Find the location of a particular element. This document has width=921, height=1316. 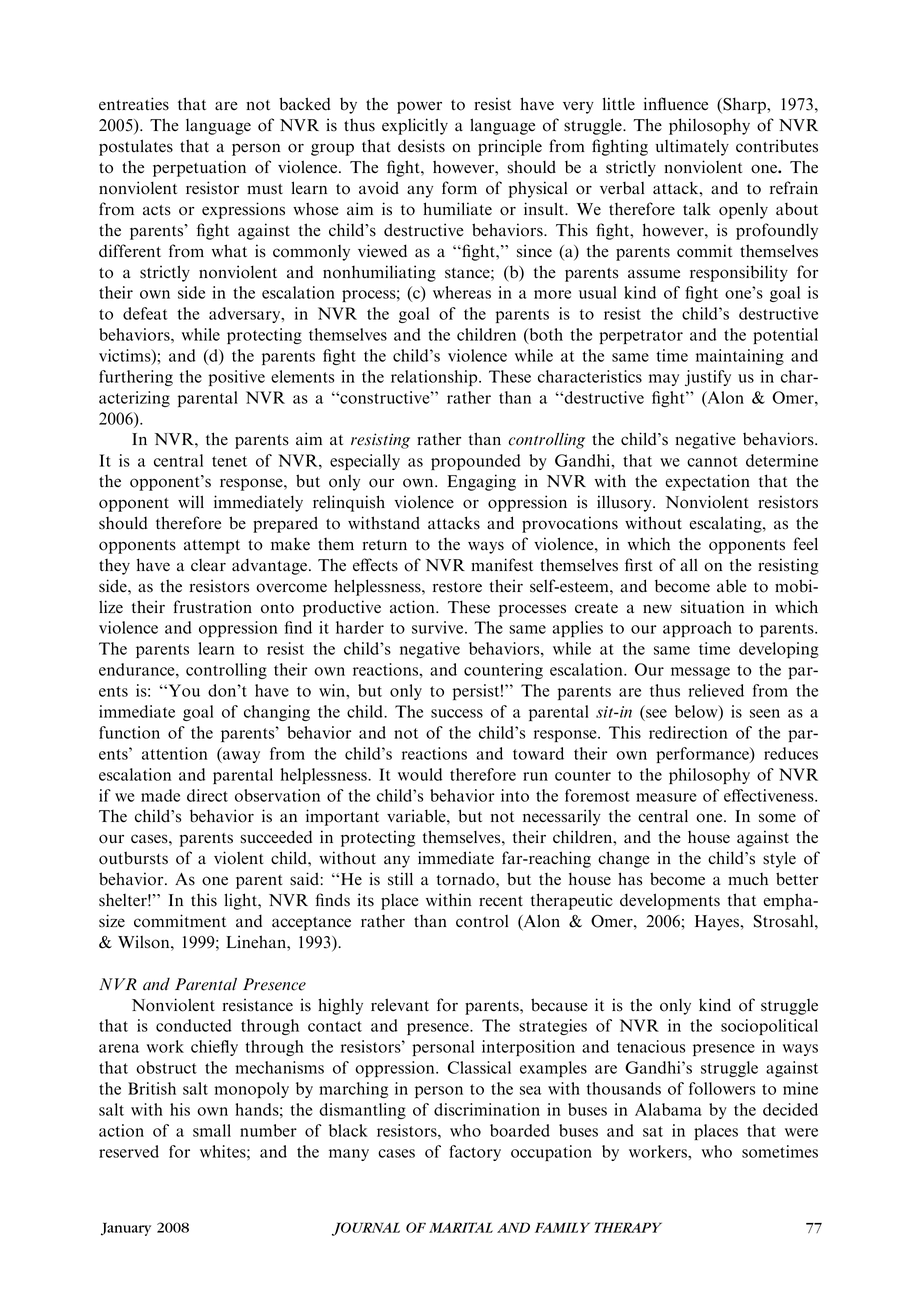

explicitly is located at coordinates (415, 126).
